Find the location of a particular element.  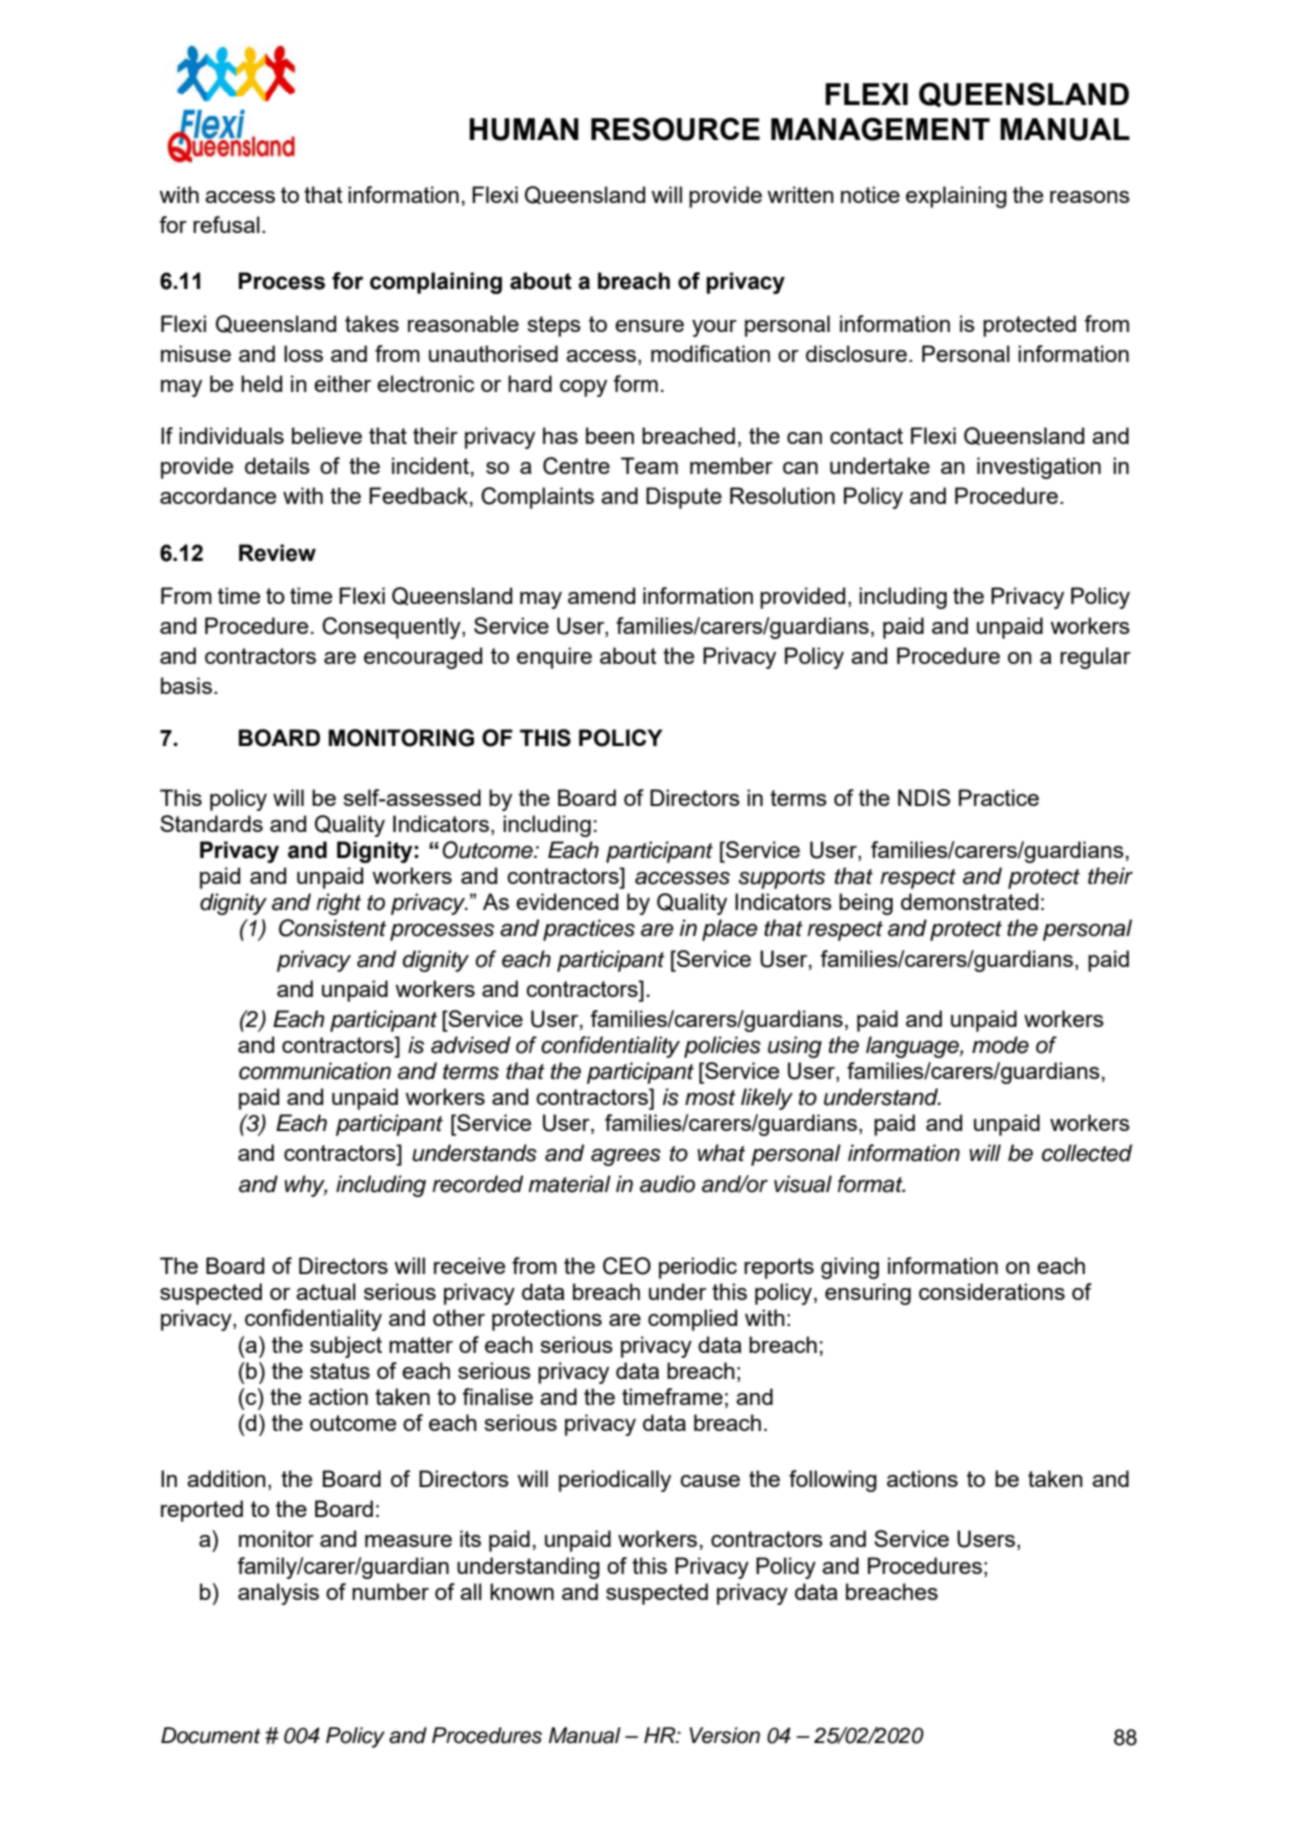

RESOURCE is located at coordinates (675, 129).
